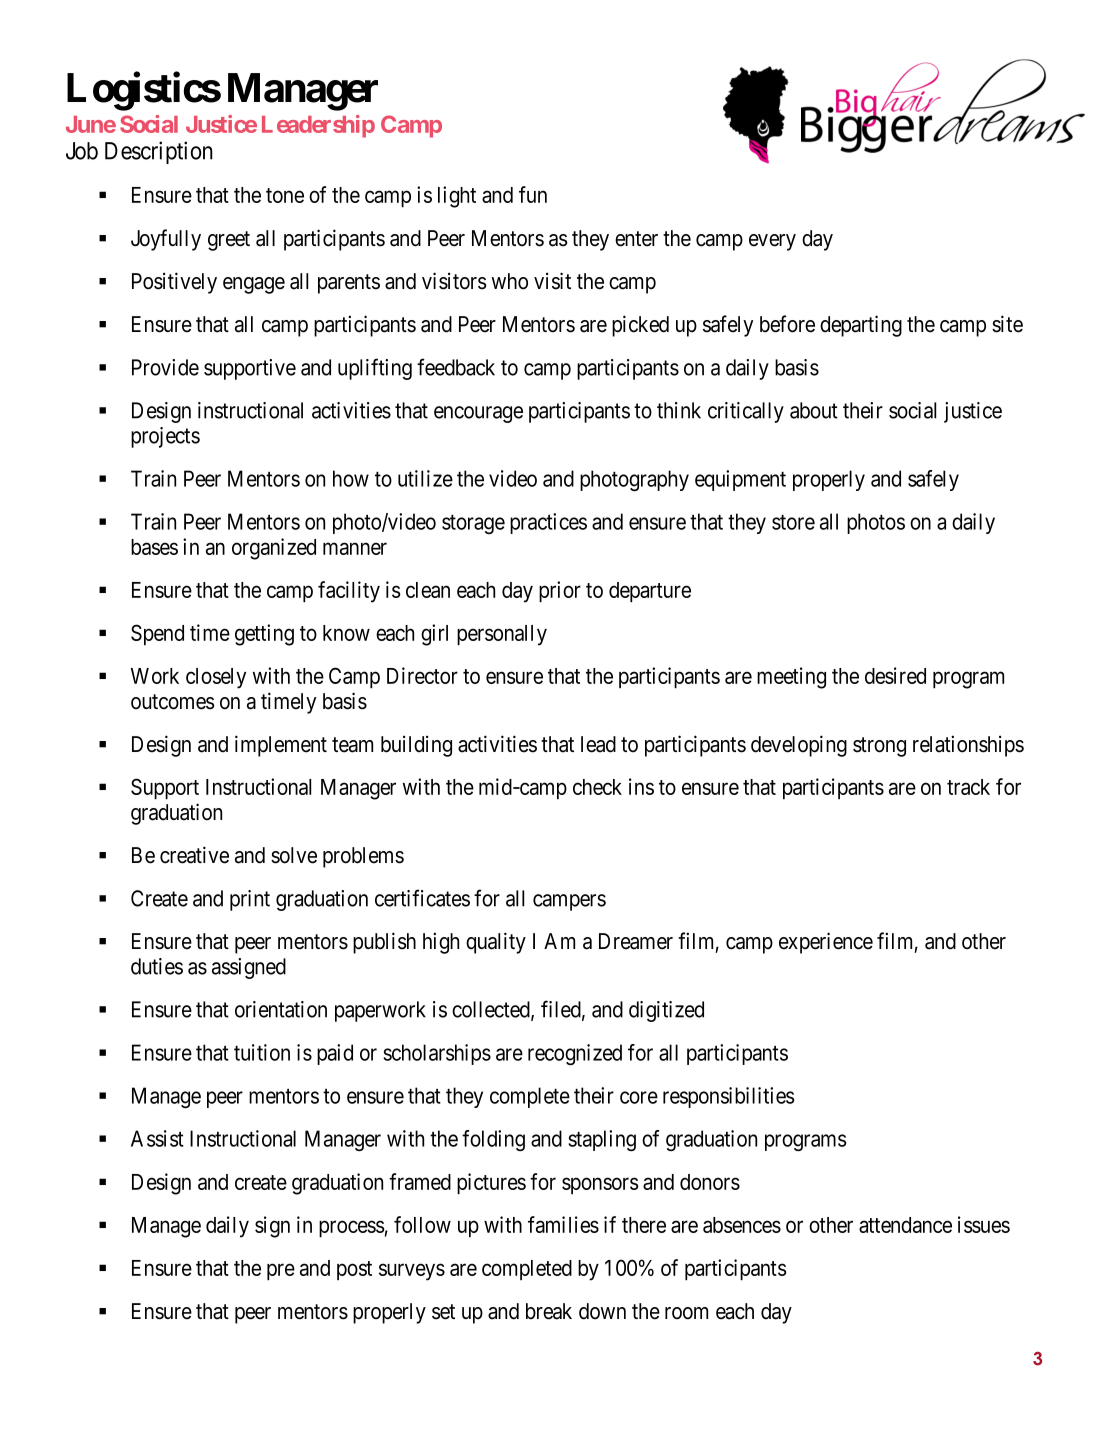  What do you see at coordinates (879, 747) in the screenshot?
I see `strong` at bounding box center [879, 747].
